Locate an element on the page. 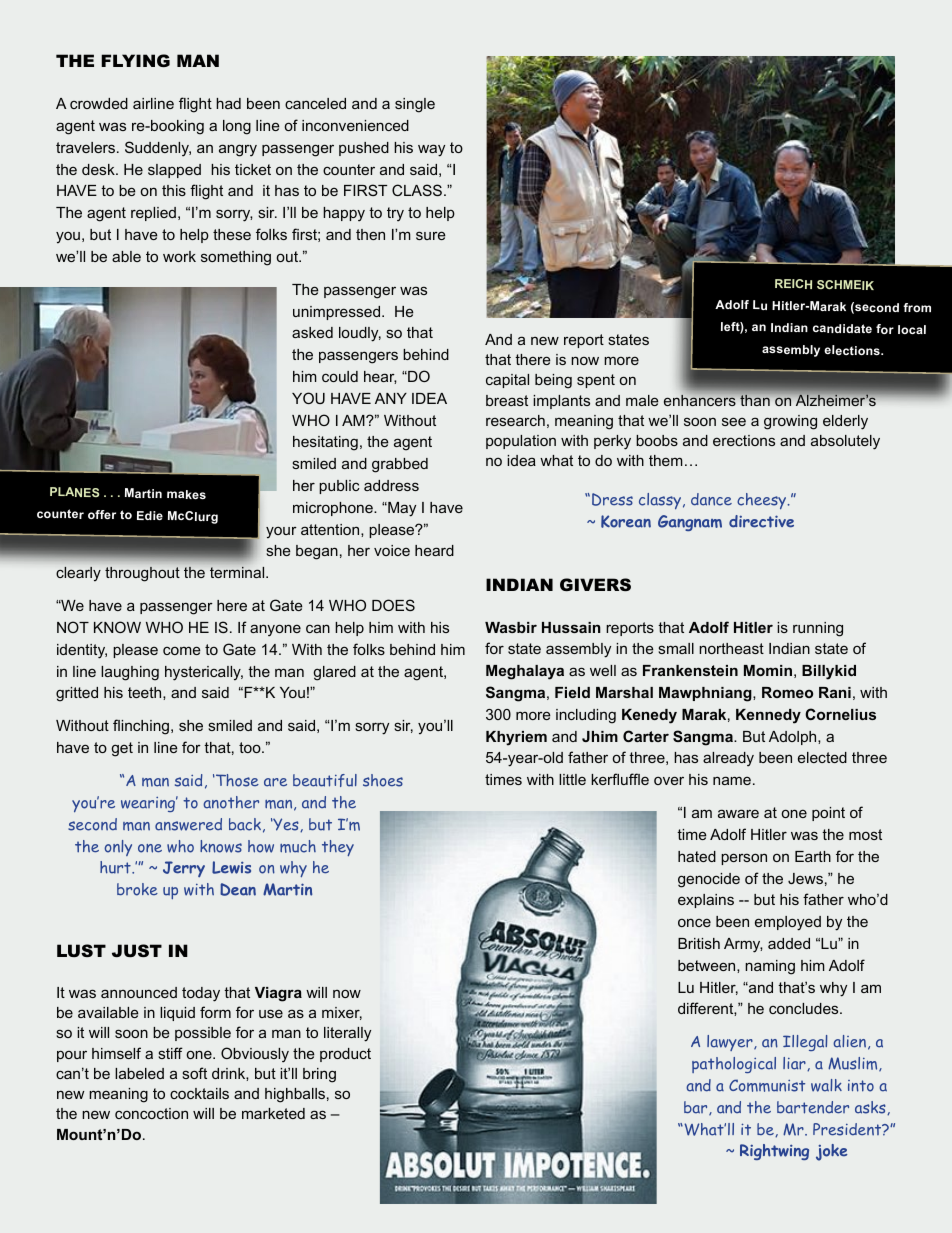 This image has width=952, height=1233. single is located at coordinates (415, 105).
